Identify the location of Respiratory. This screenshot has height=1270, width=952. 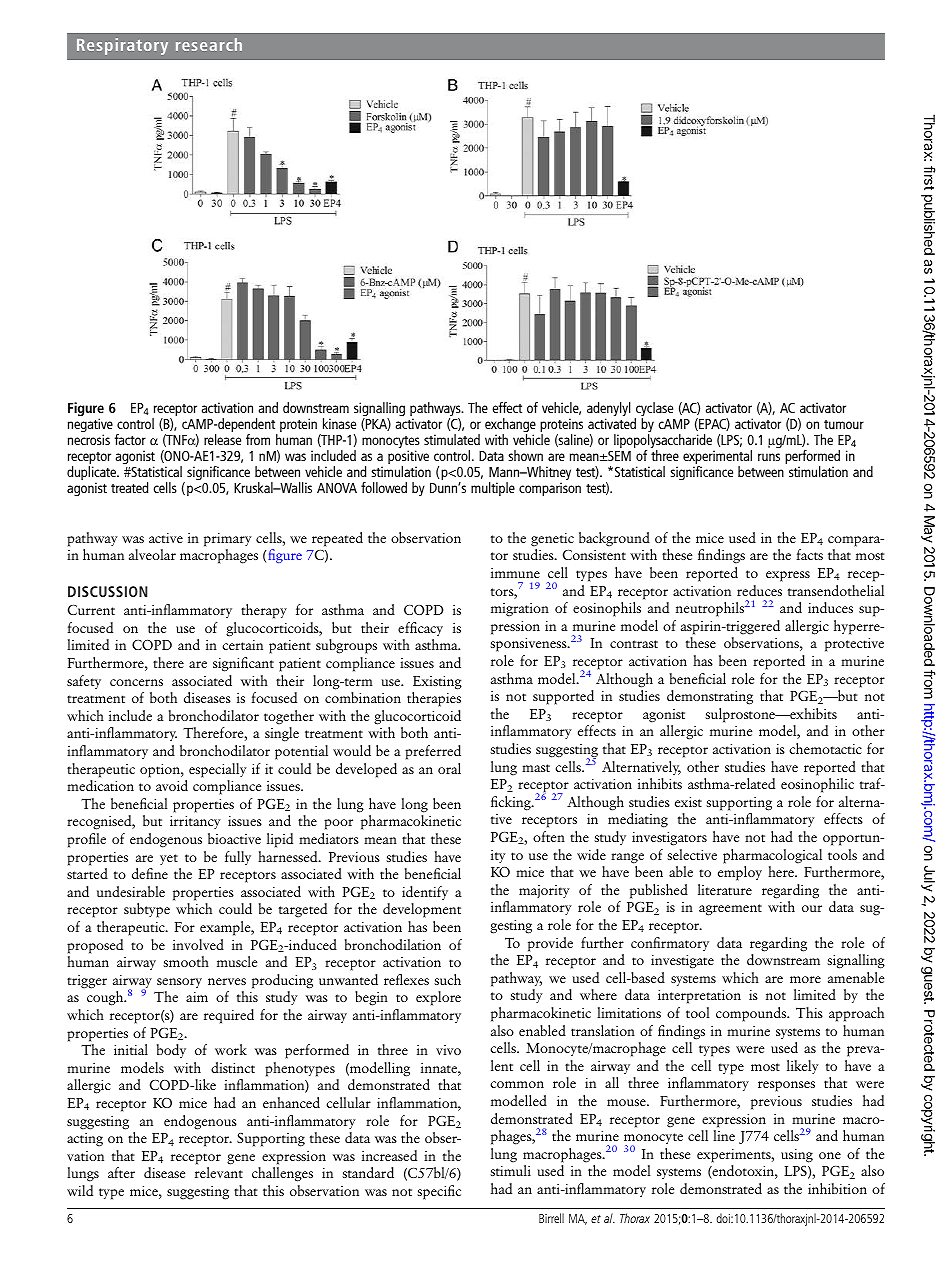
(122, 46).
